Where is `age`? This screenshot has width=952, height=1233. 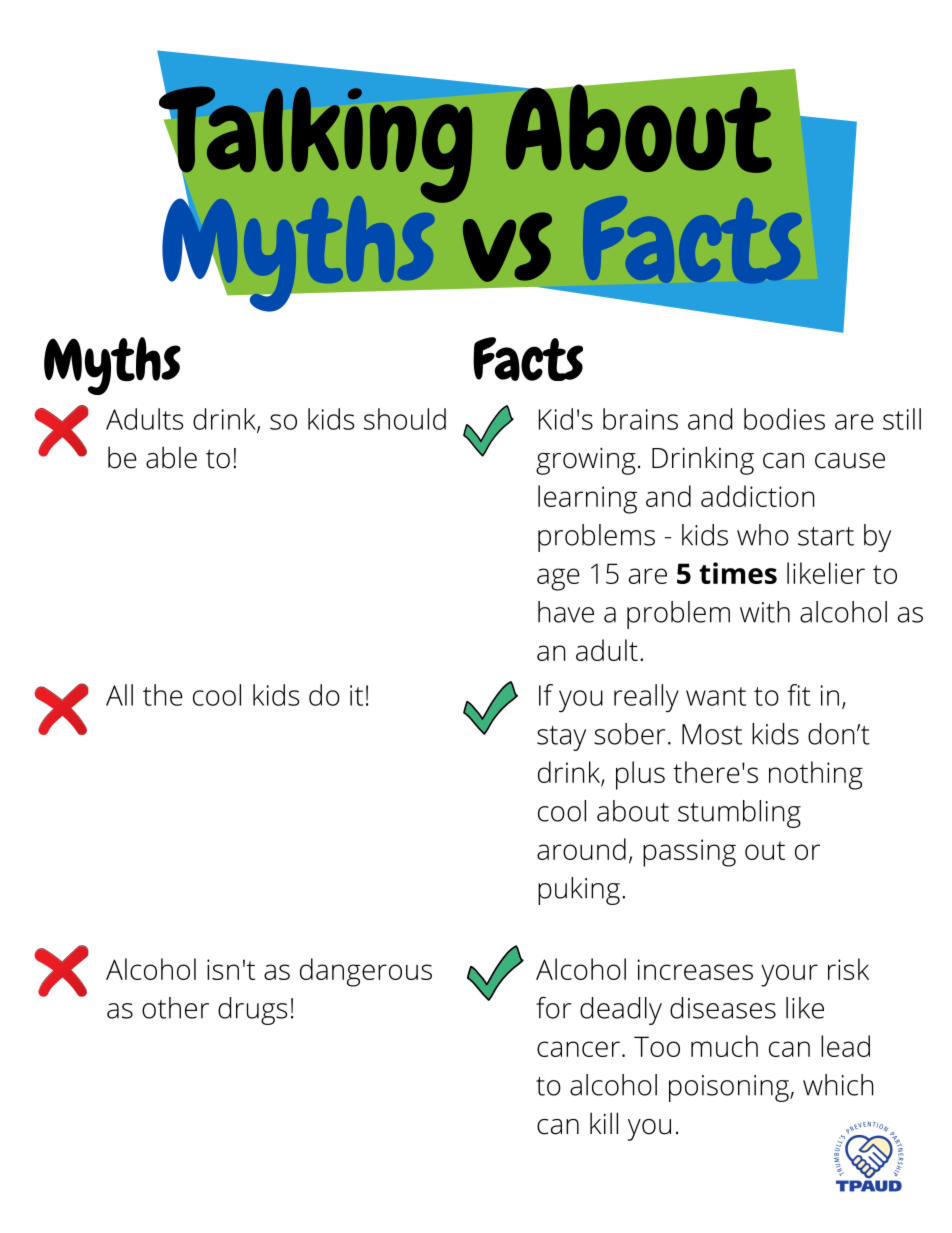
age is located at coordinates (558, 579).
